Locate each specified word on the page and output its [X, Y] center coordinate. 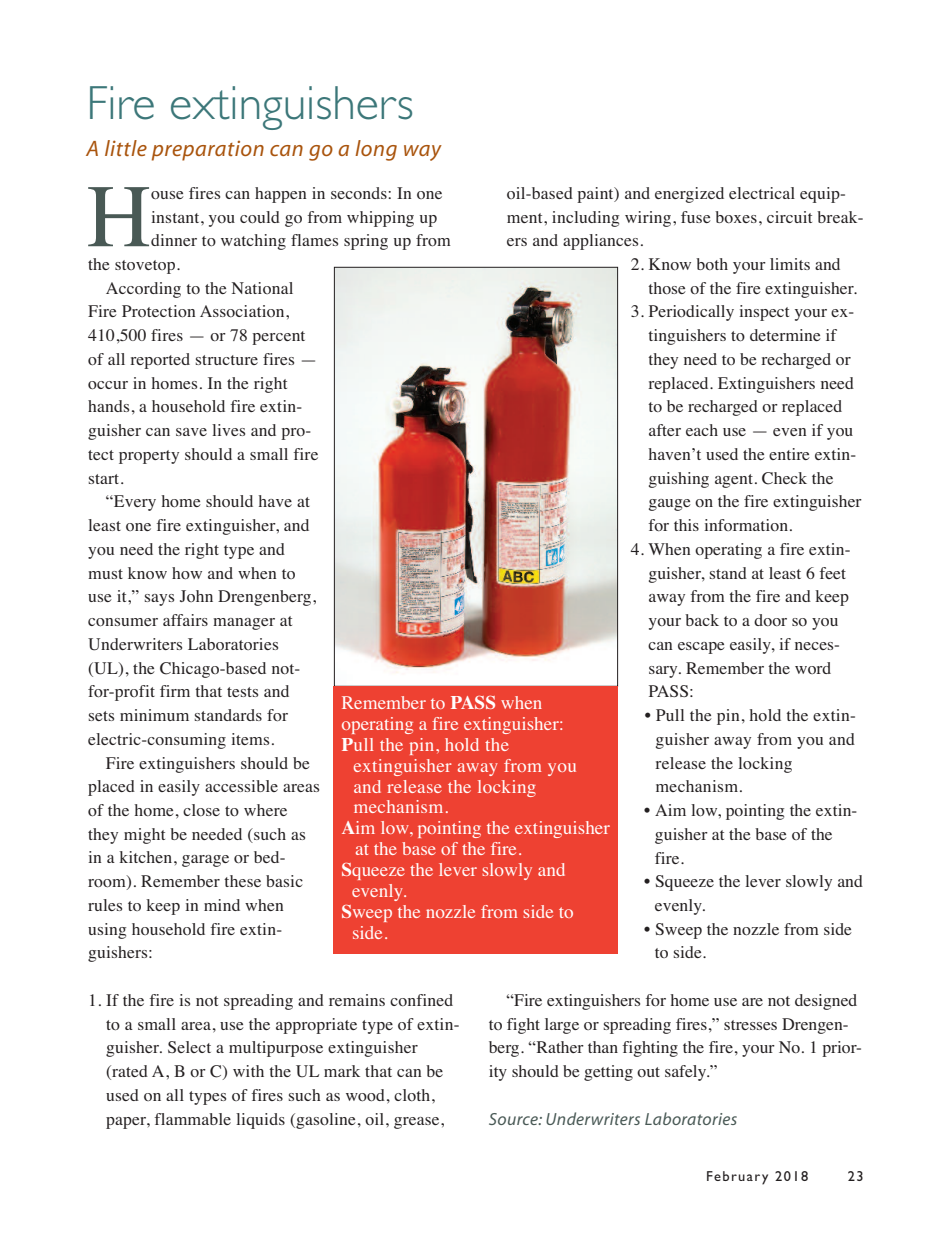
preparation [208, 151]
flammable [192, 1119]
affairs [185, 620]
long [376, 150]
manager [244, 624]
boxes [736, 217]
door [770, 620]
